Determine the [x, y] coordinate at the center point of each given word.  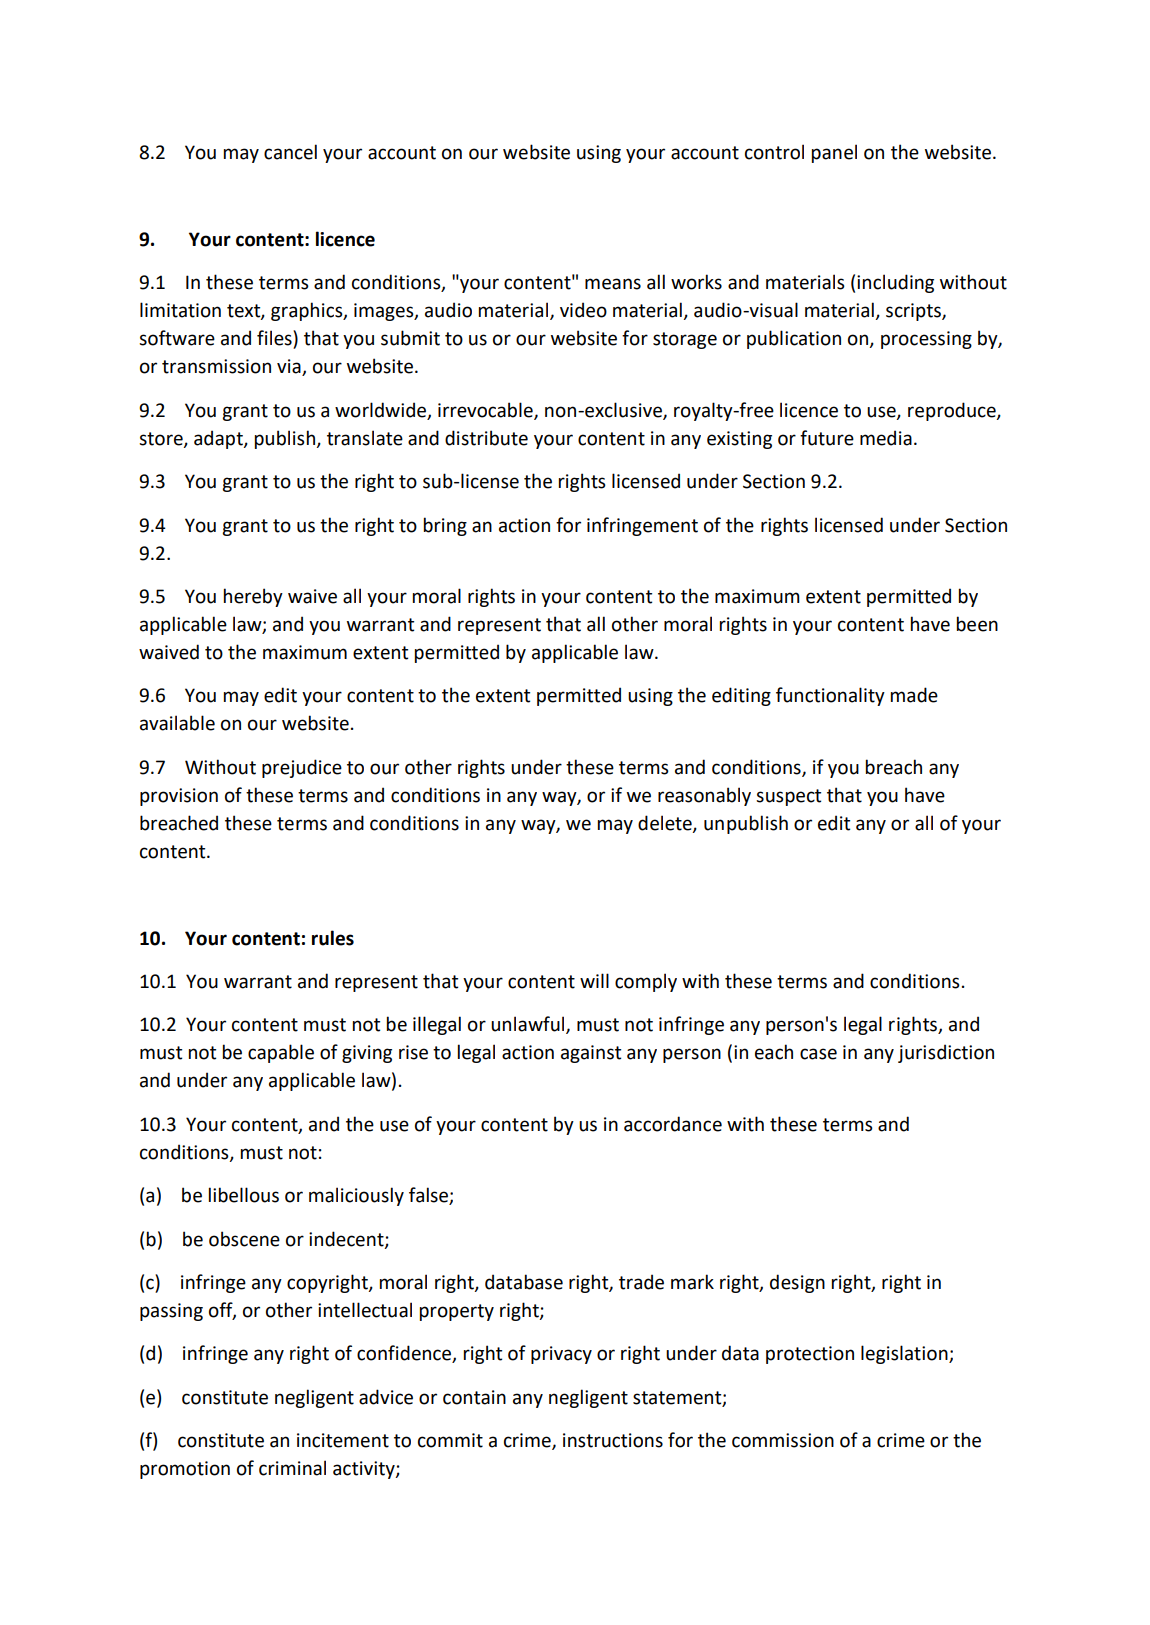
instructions [613, 1440]
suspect [788, 797]
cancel [290, 152]
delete [666, 824]
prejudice [302, 768]
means [613, 284]
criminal [292, 1468]
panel [834, 153]
